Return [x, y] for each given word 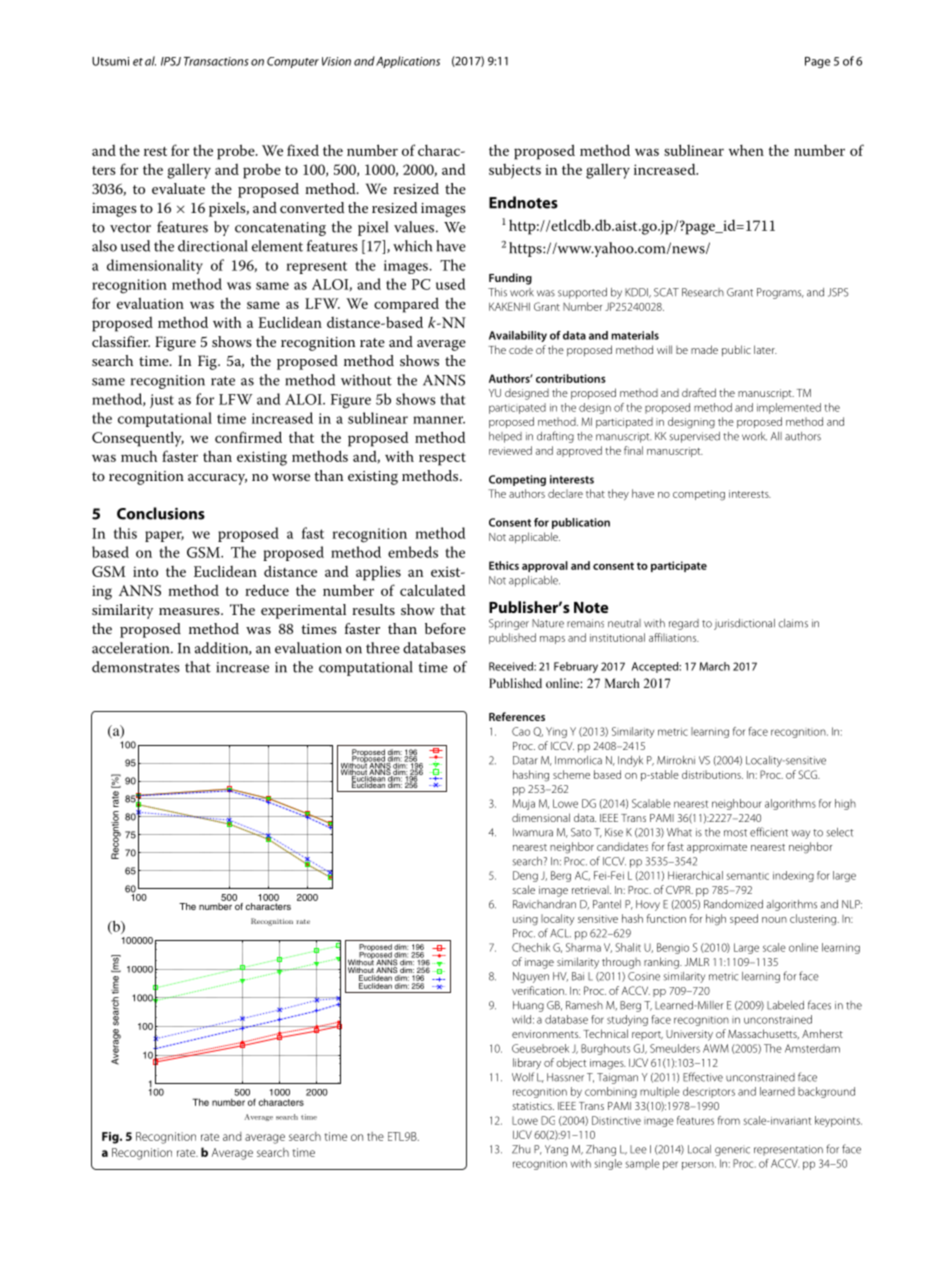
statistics [533, 1106]
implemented [789, 408]
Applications [408, 62]
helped [505, 437]
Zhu [521, 1149]
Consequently [138, 439]
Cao [521, 731]
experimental [303, 611]
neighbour [737, 804]
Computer [293, 62]
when [746, 150]
